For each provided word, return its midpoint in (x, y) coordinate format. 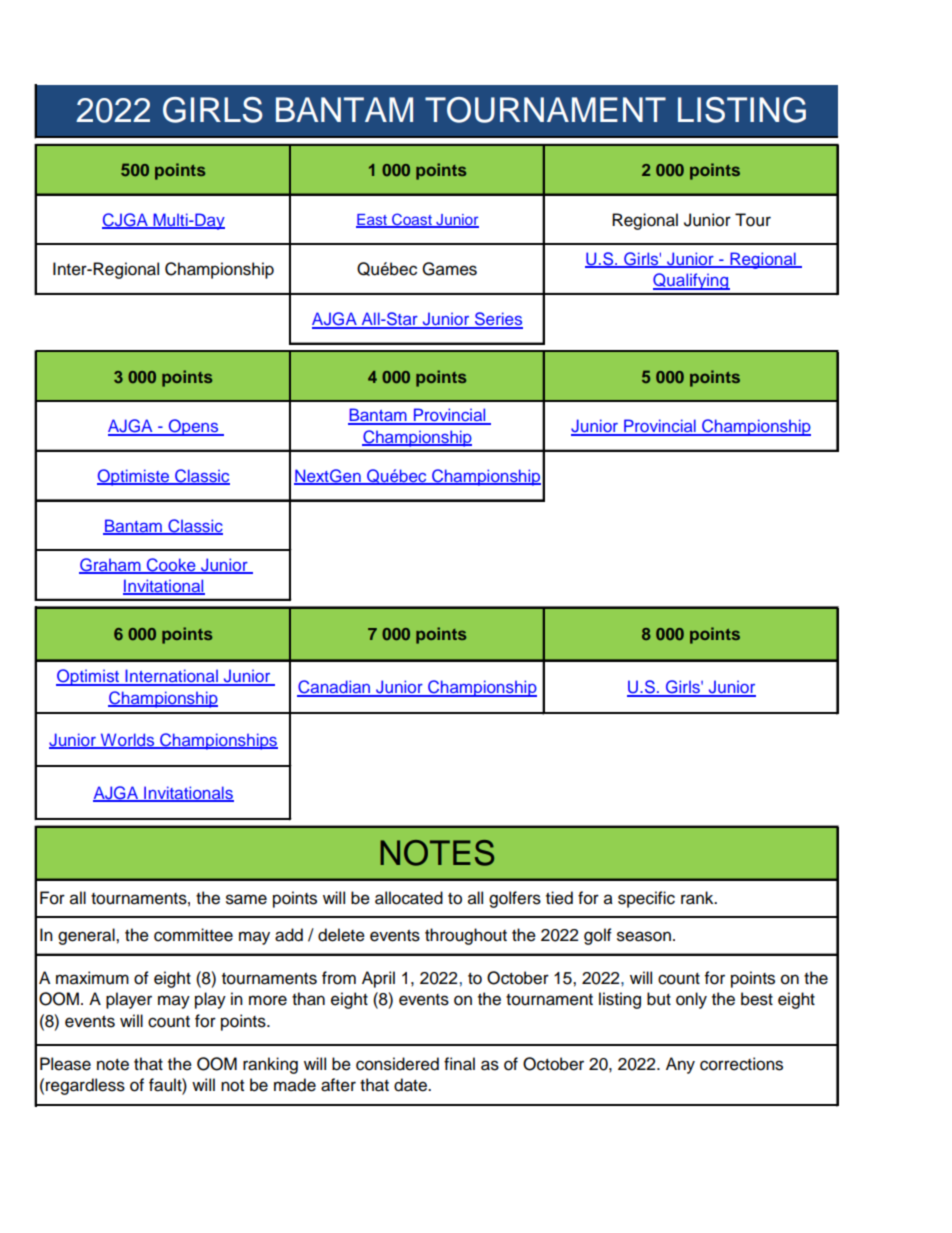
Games (449, 269)
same (246, 899)
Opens (193, 427)
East (372, 221)
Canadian (335, 688)
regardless (85, 1086)
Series (497, 320)
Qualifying (691, 281)
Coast (412, 220)
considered (397, 1064)
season (644, 936)
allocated (409, 898)
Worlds (127, 741)
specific (646, 899)
